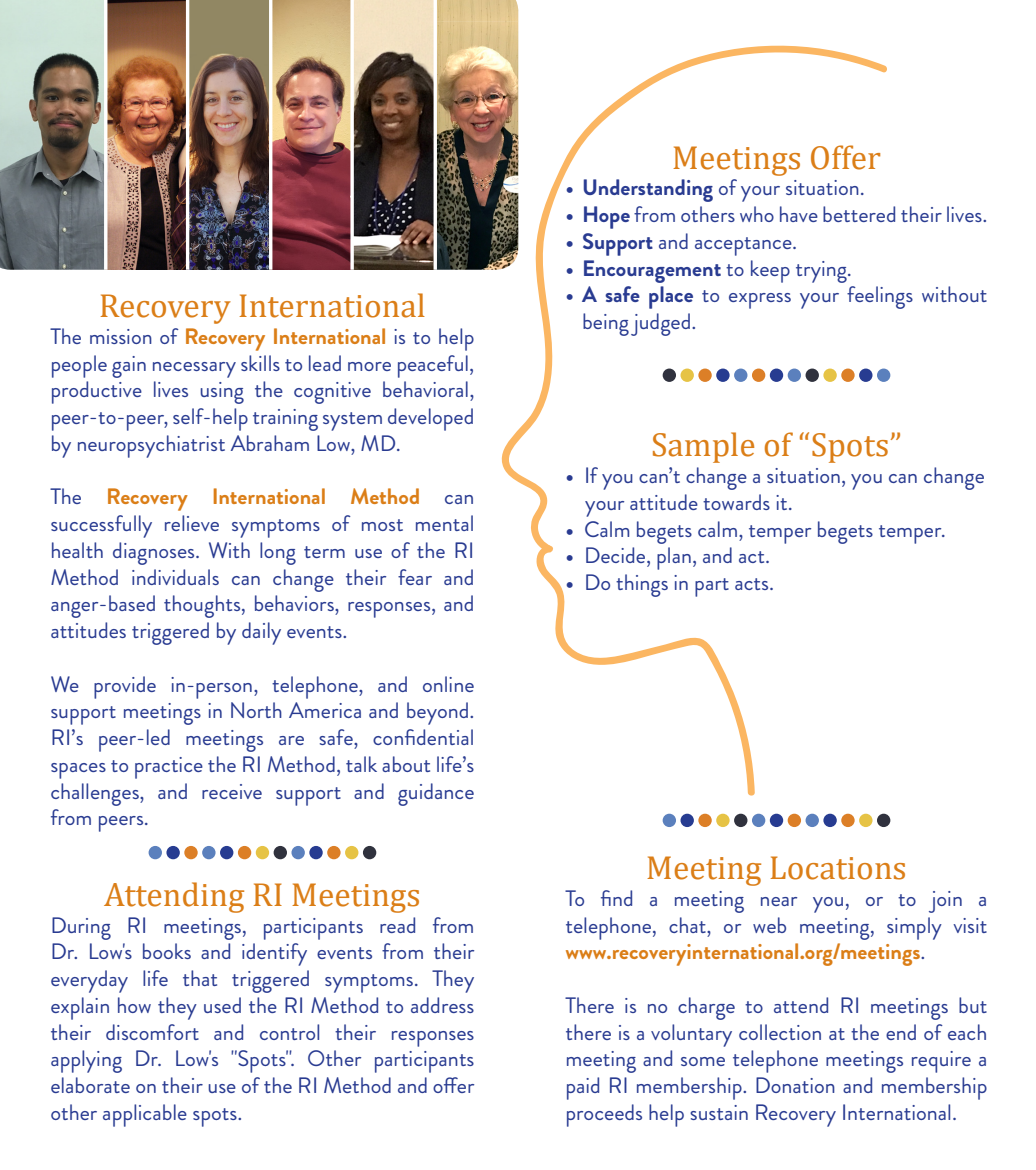  Describe the element at coordinates (607, 217) in the screenshot. I see `Hope` at that location.
